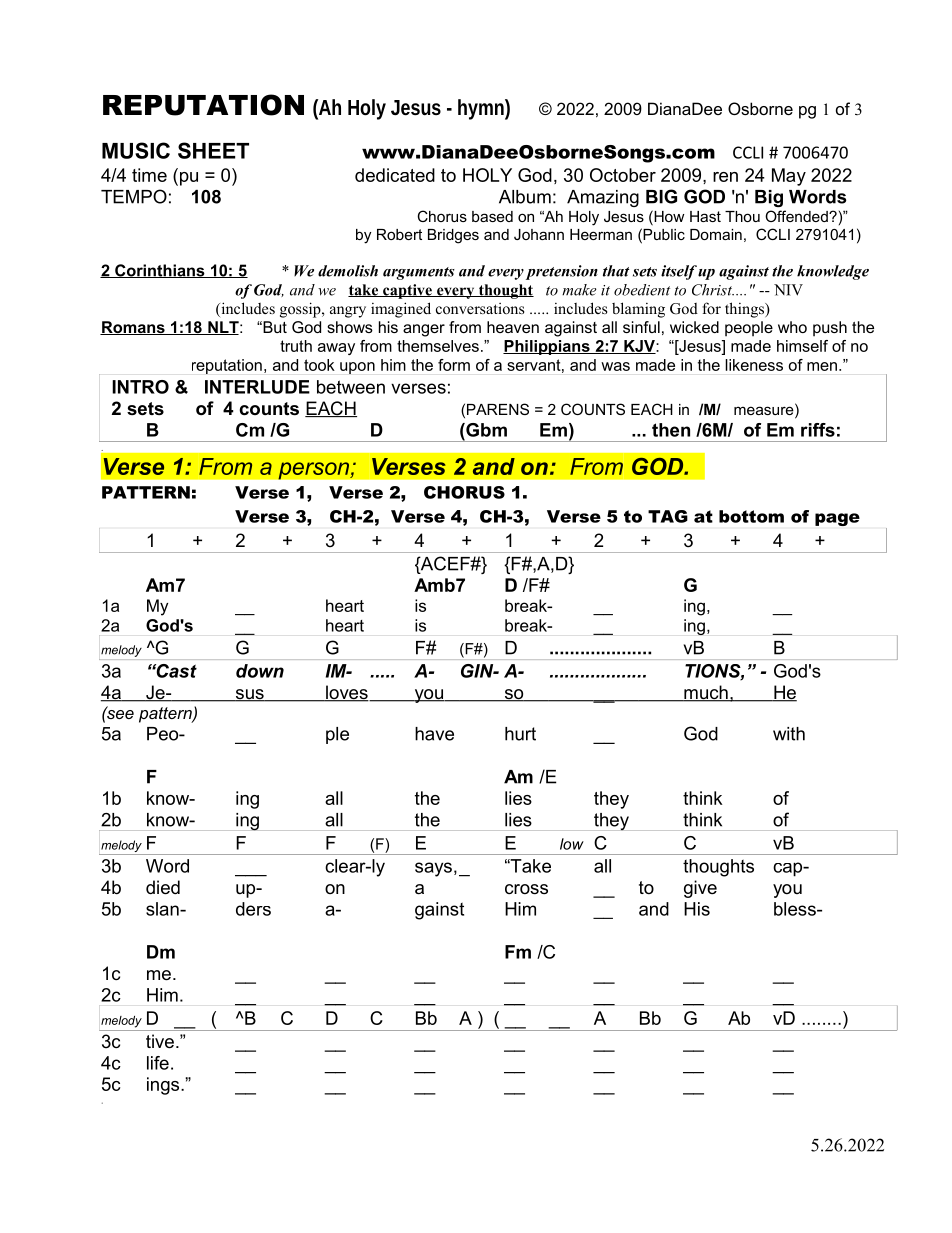 The image size is (952, 1233). I want to click on form, so click(454, 365).
